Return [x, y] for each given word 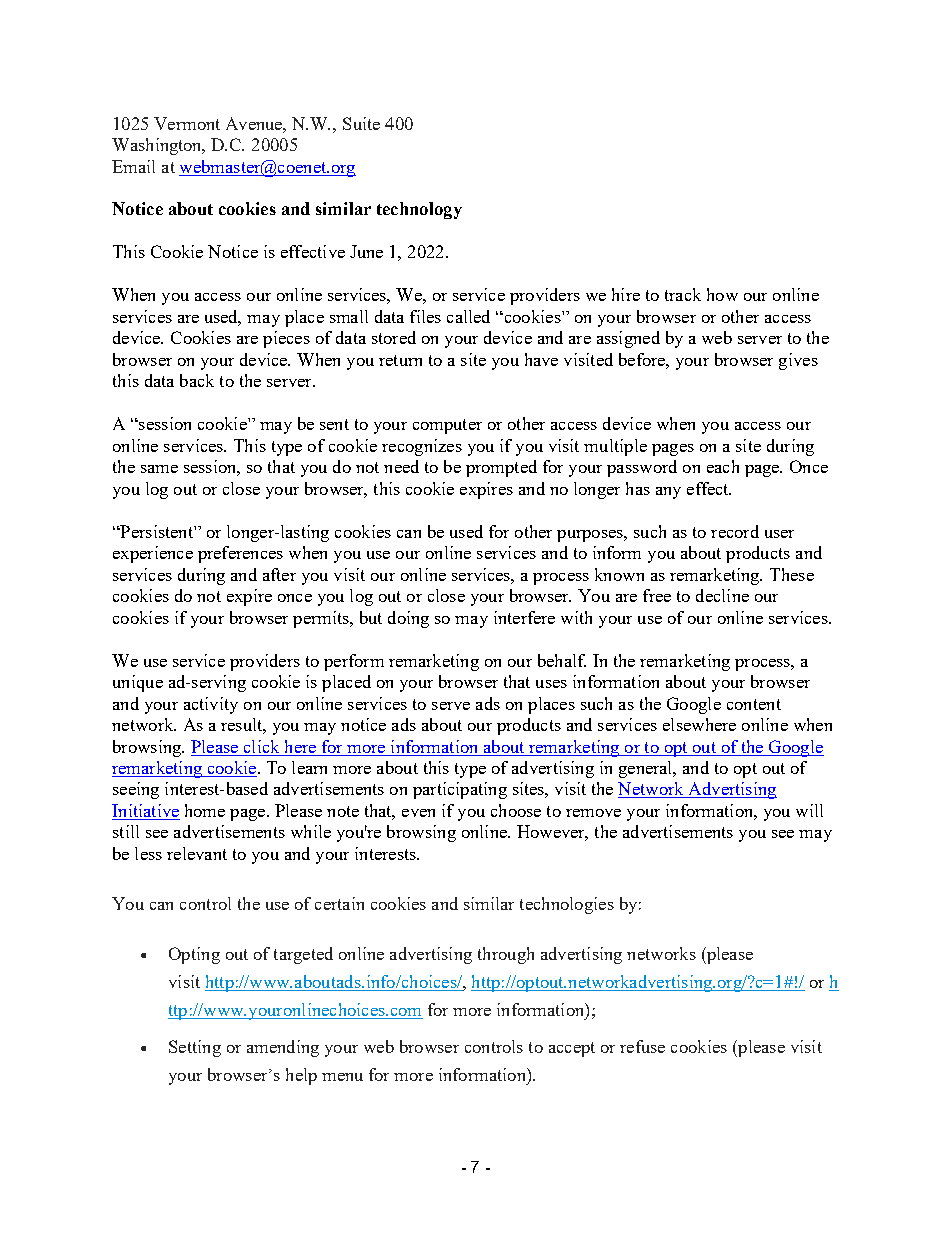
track [683, 294]
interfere [524, 617]
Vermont [187, 123]
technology [419, 210]
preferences [240, 554]
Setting [195, 1048]
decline [722, 595]
